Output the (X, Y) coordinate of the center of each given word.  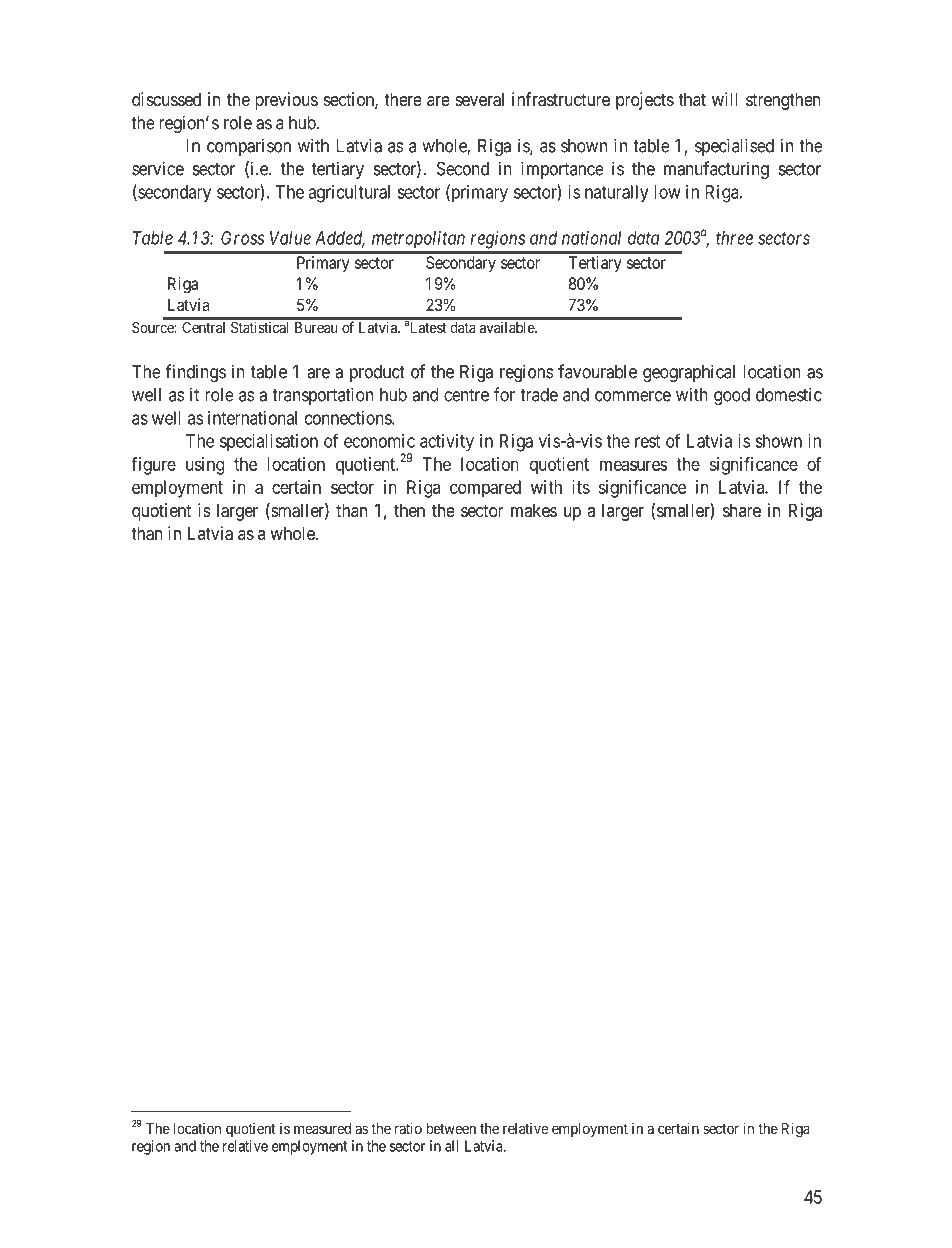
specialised (734, 147)
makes (534, 510)
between (451, 1128)
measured (322, 1128)
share (742, 510)
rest (647, 441)
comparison (249, 147)
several (479, 99)
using (205, 466)
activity (447, 443)
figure (153, 466)
